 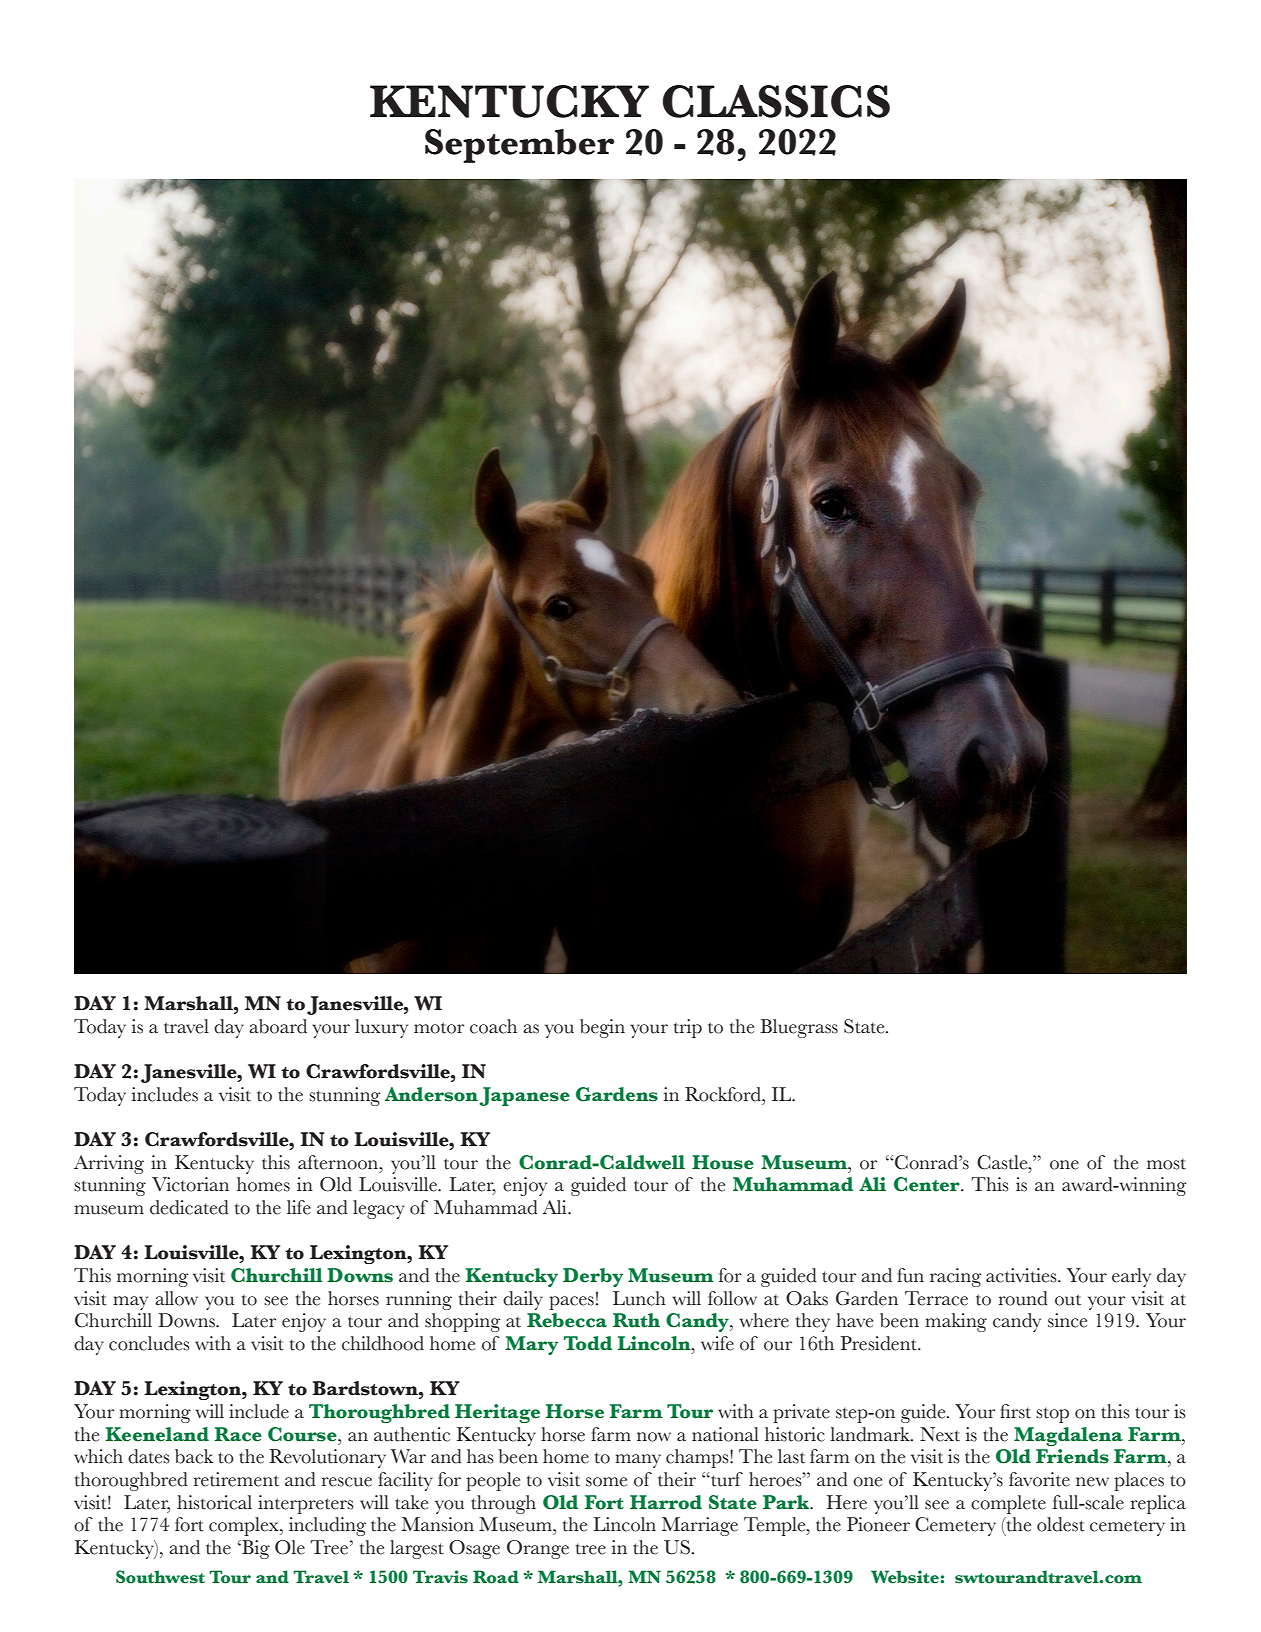 What do you see at coordinates (688, 1028) in the screenshot?
I see `trip` at bounding box center [688, 1028].
